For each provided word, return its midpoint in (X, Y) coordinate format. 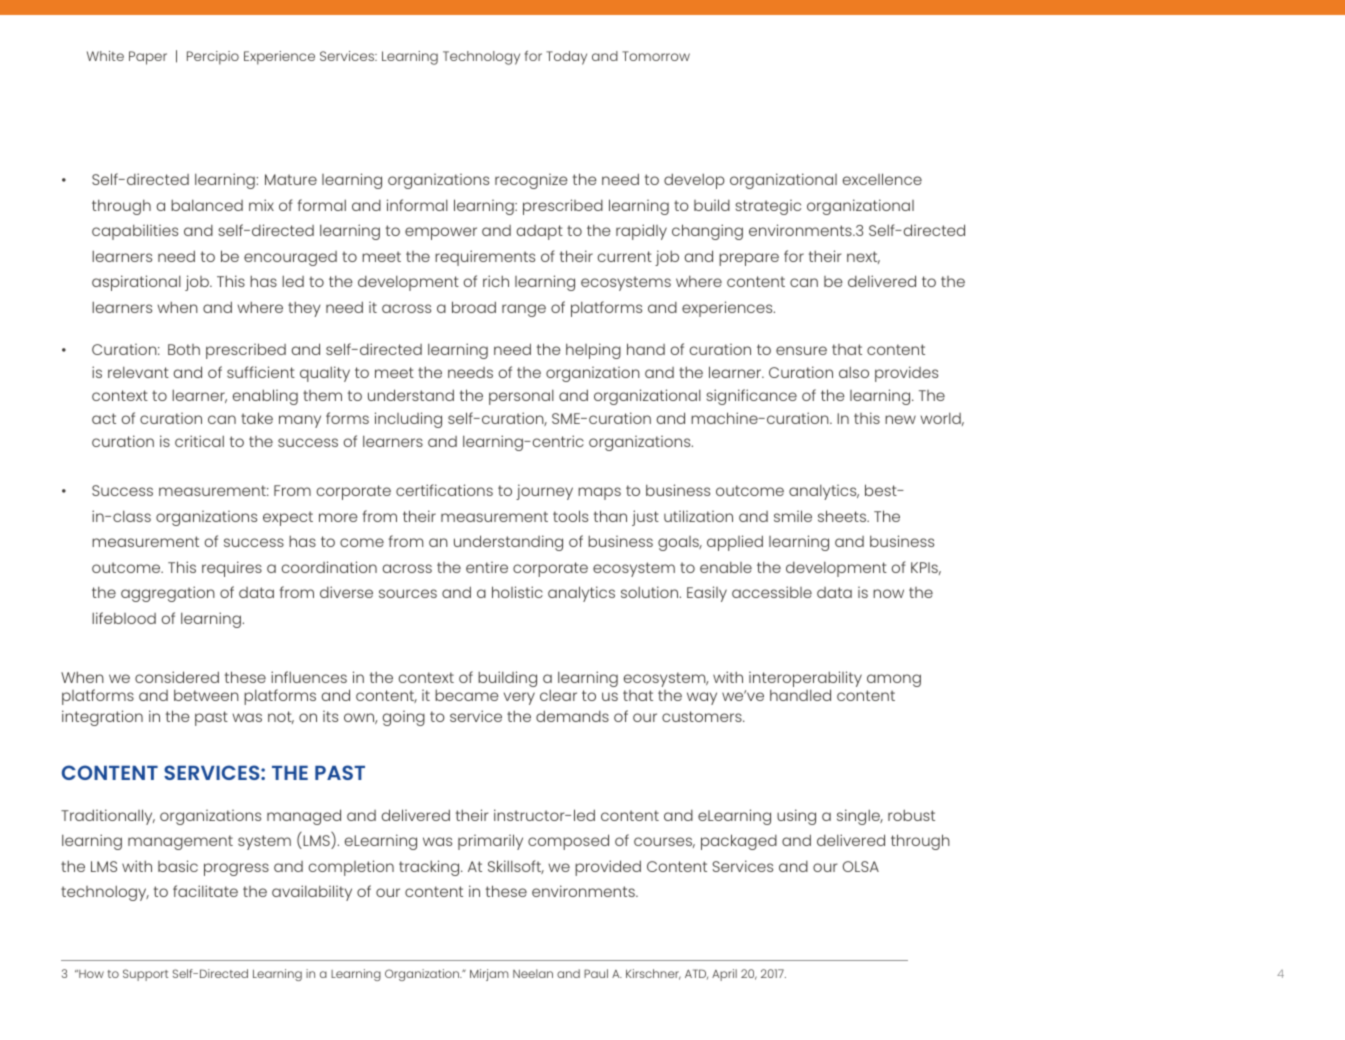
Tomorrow (656, 56)
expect (288, 518)
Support (145, 975)
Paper (148, 58)
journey (544, 492)
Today (566, 58)
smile (793, 516)
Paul (596, 973)
